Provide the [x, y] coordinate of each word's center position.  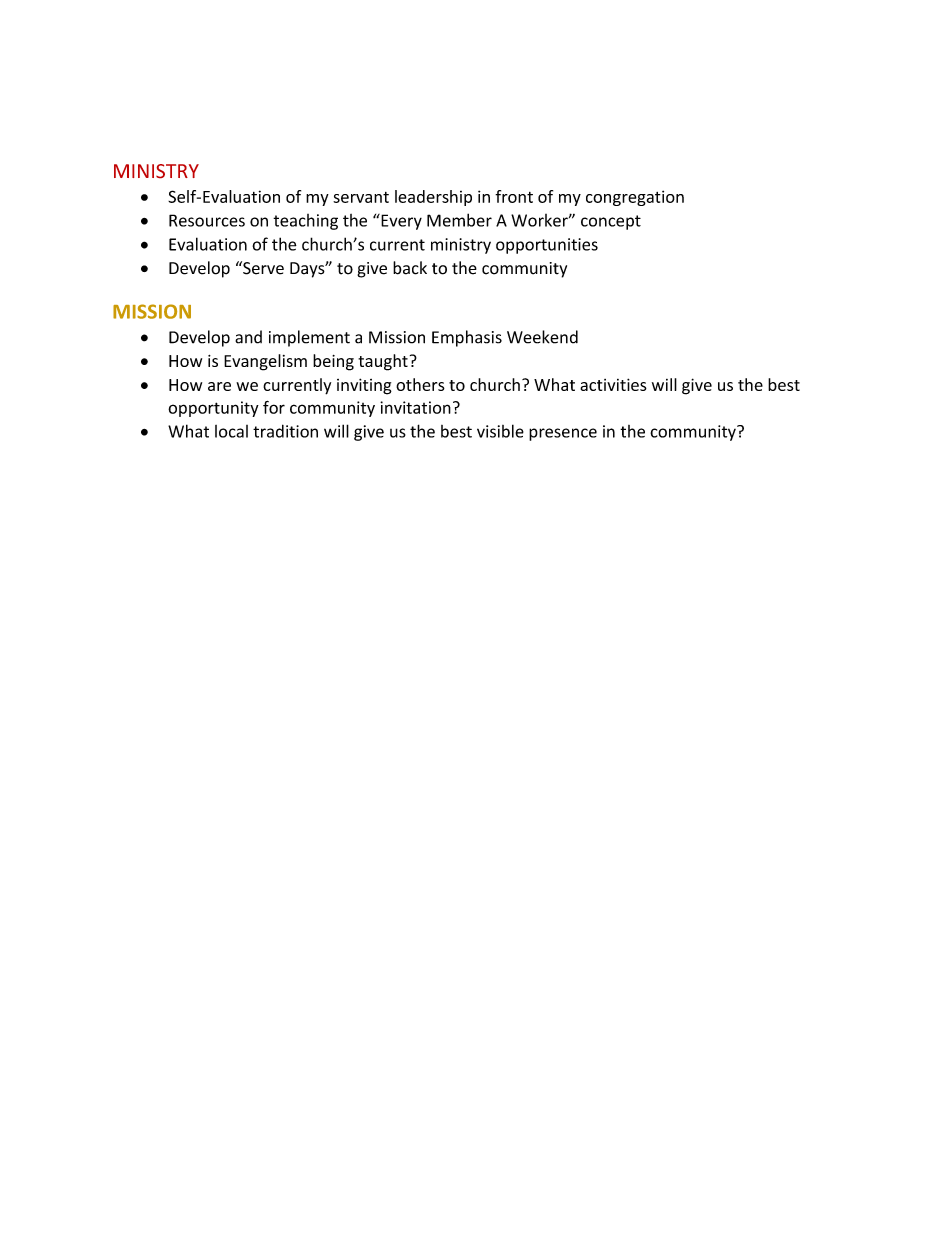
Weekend [542, 337]
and [248, 337]
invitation [415, 407]
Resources [207, 220]
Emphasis [467, 338]
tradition [285, 431]
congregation [635, 198]
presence [563, 434]
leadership [433, 198]
